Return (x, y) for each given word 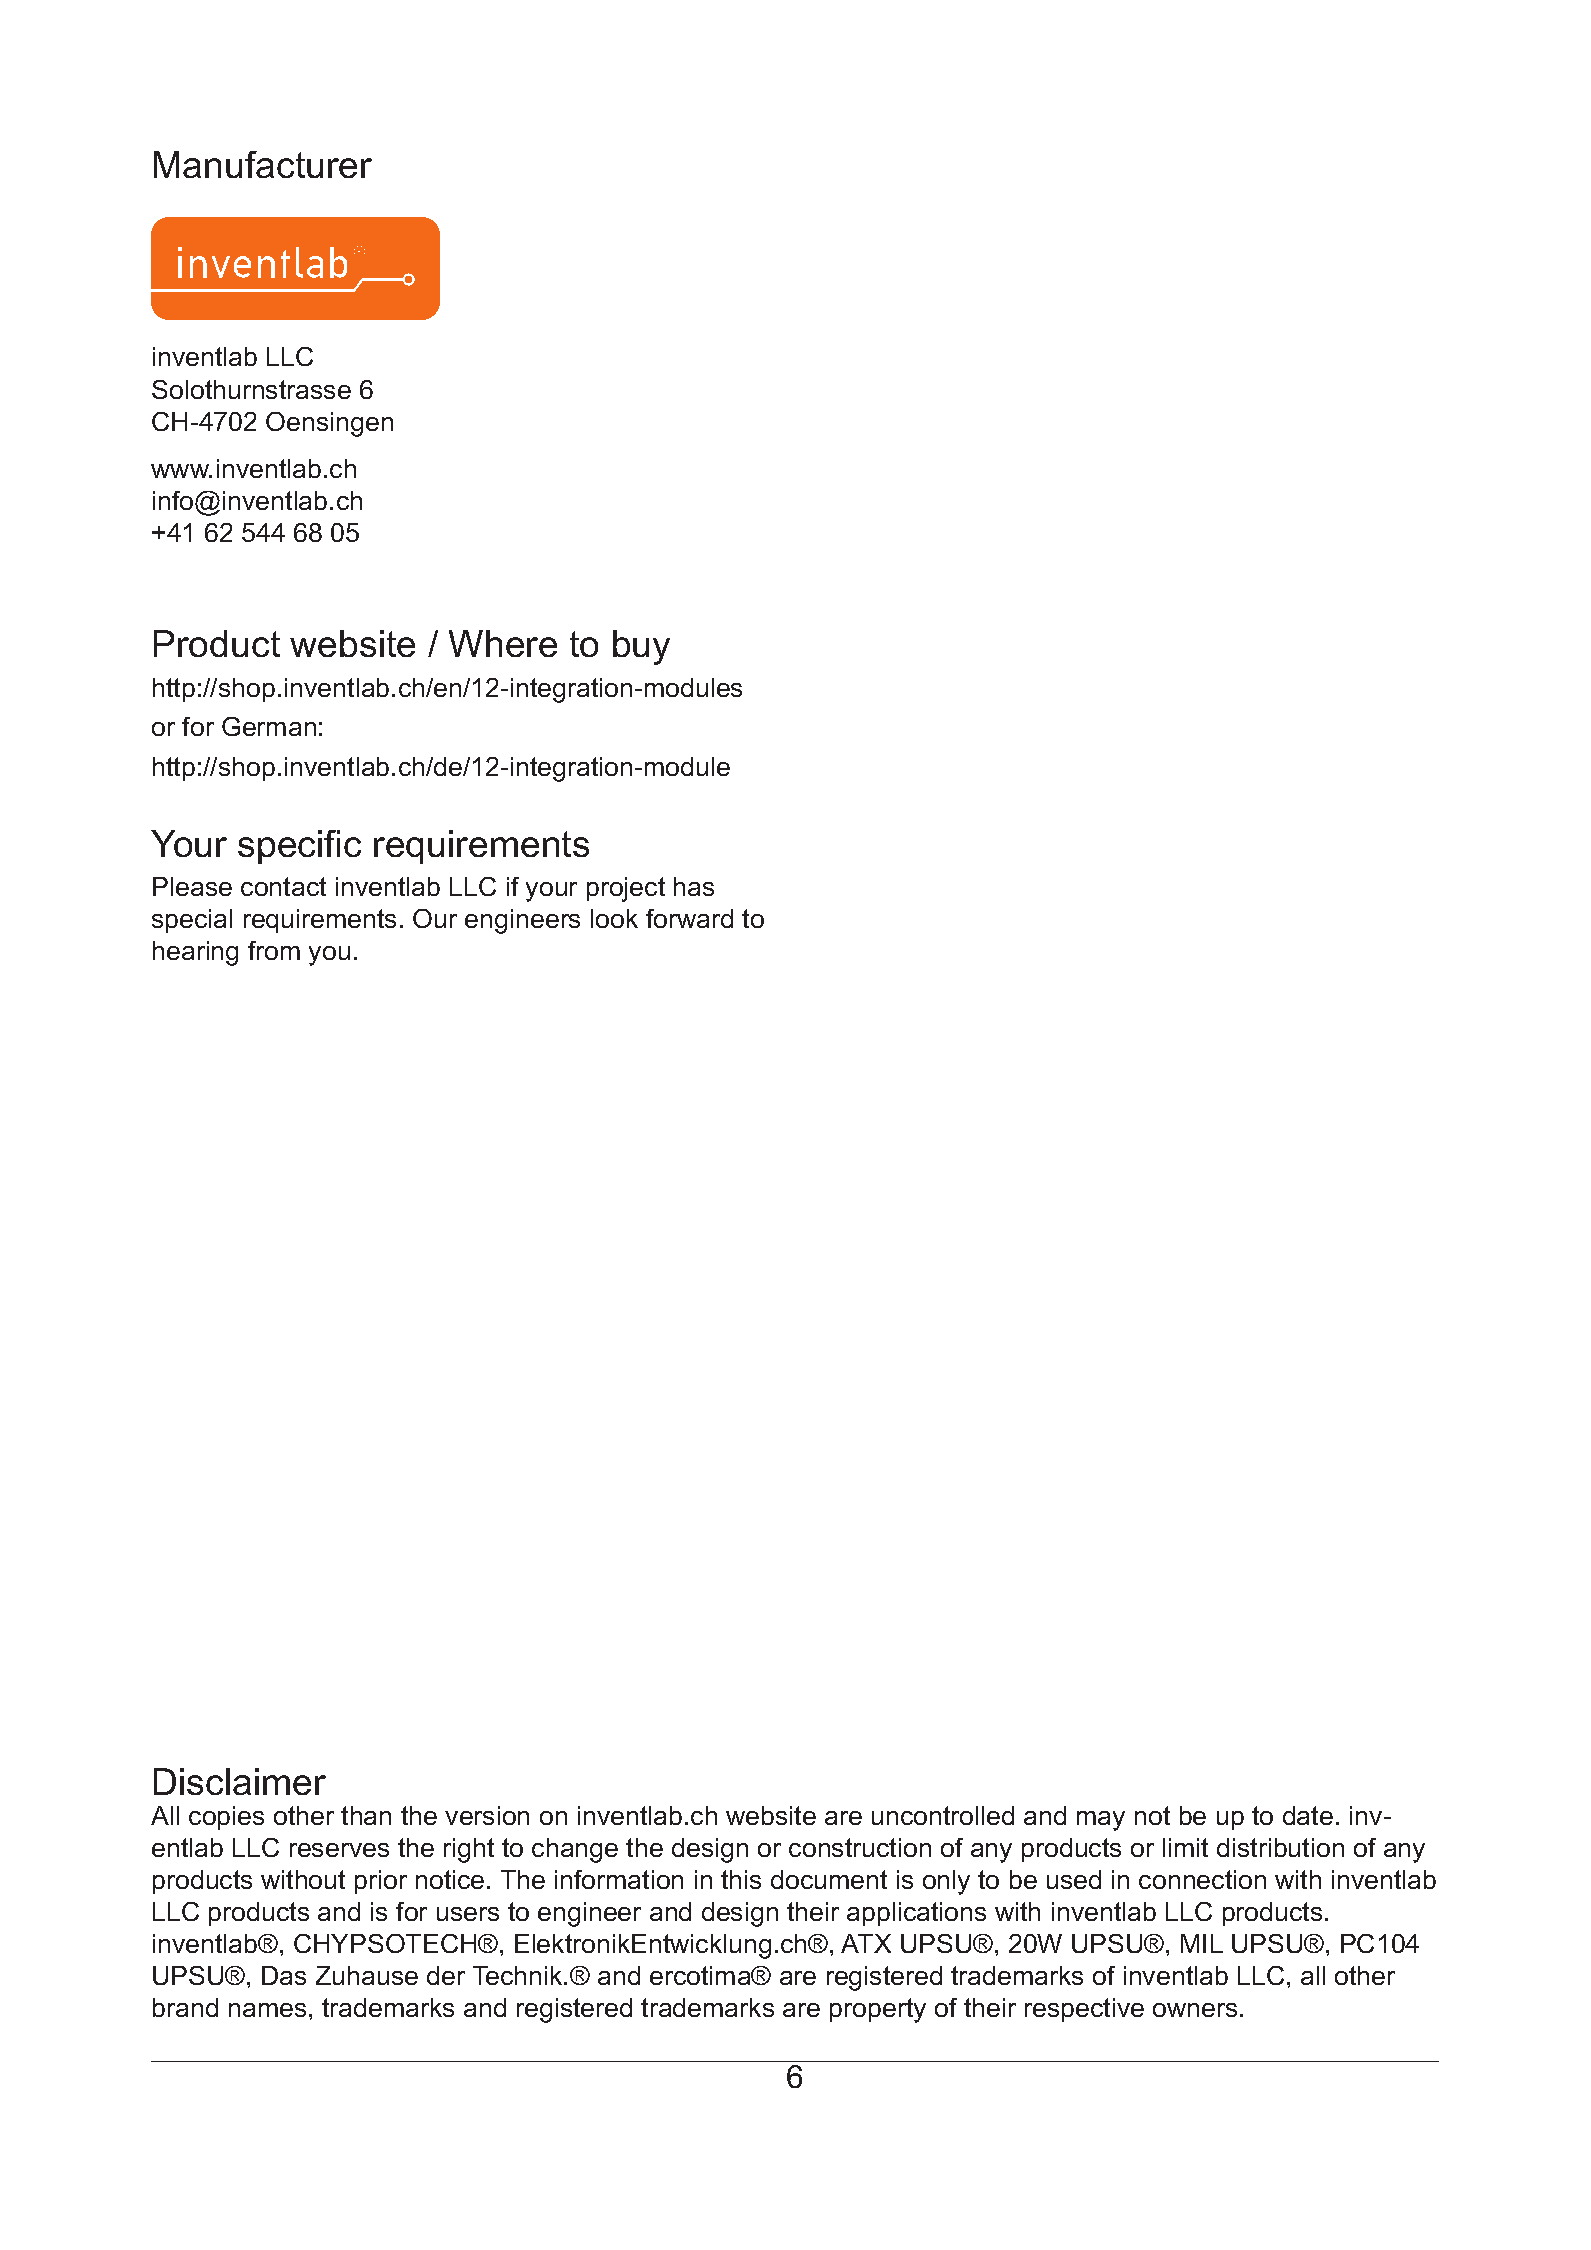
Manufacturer (263, 164)
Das (284, 1975)
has (694, 886)
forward (689, 918)
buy (641, 647)
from (274, 950)
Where (503, 643)
